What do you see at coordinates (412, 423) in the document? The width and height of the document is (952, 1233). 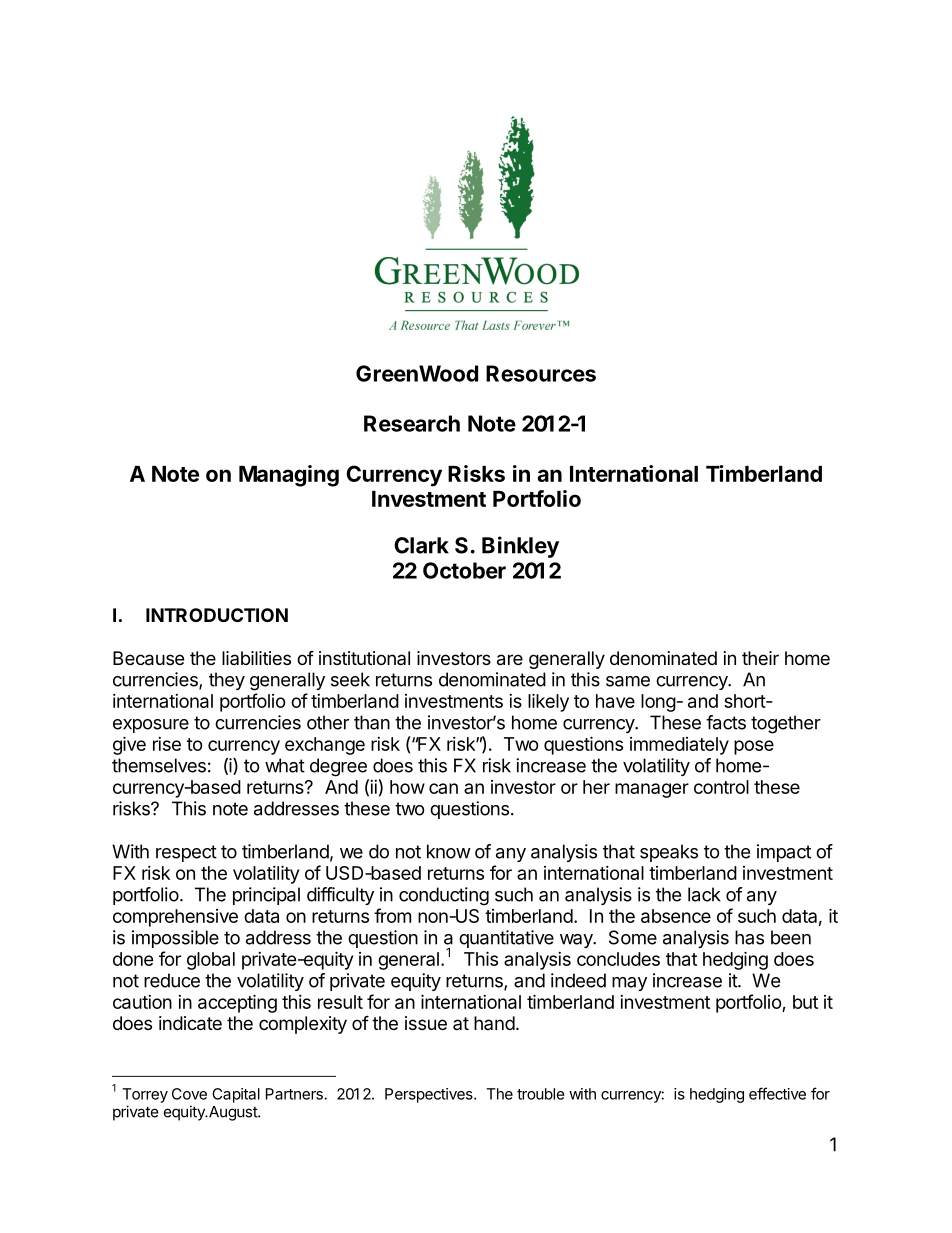 I see `Research` at bounding box center [412, 423].
